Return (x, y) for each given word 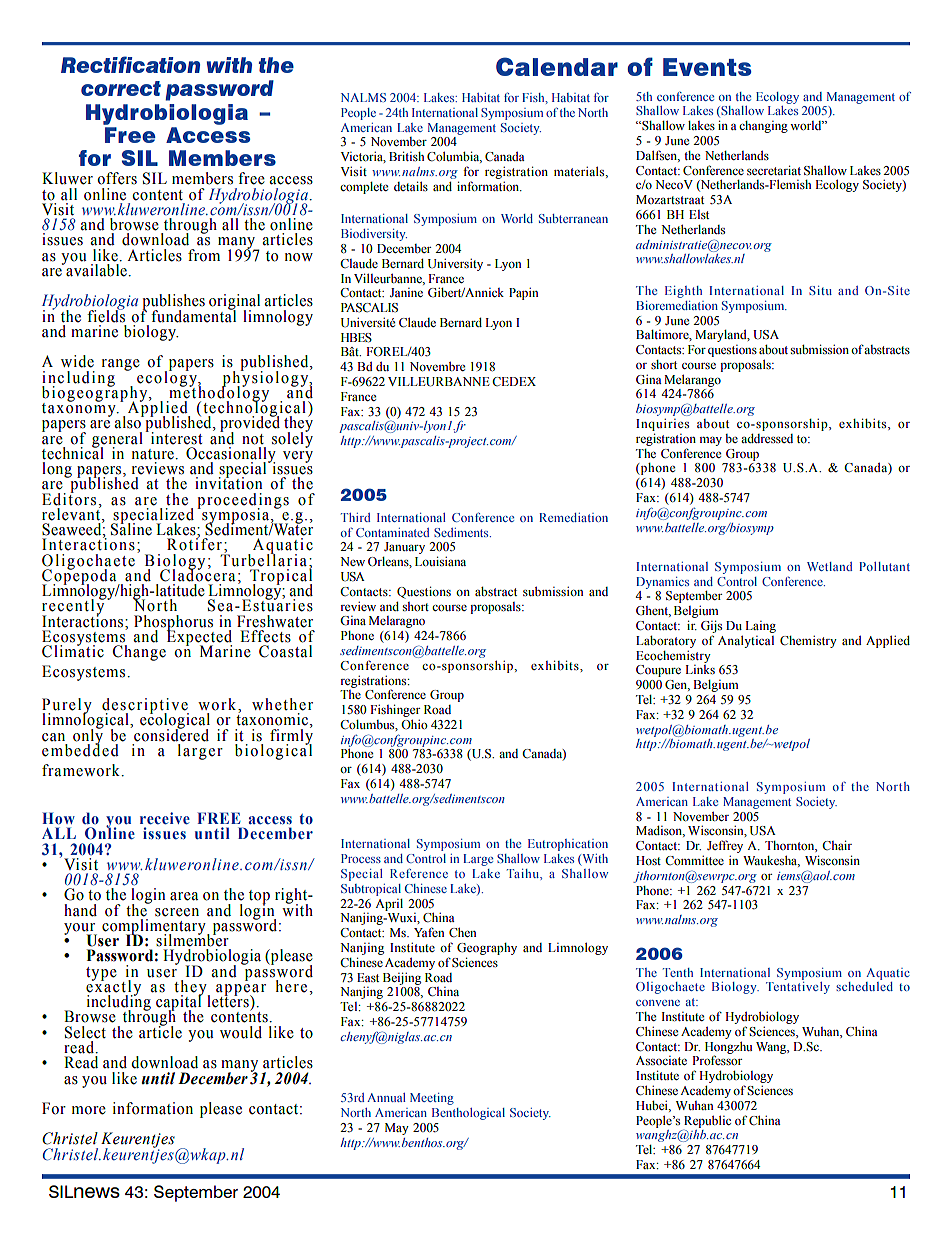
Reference (419, 873)
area (184, 896)
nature (154, 454)
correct (121, 88)
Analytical (746, 642)
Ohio (414, 724)
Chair (837, 845)
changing (763, 127)
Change (139, 653)
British (406, 156)
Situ (820, 290)
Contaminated (393, 532)
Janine (406, 292)
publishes (173, 303)
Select (85, 1032)
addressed (767, 438)
